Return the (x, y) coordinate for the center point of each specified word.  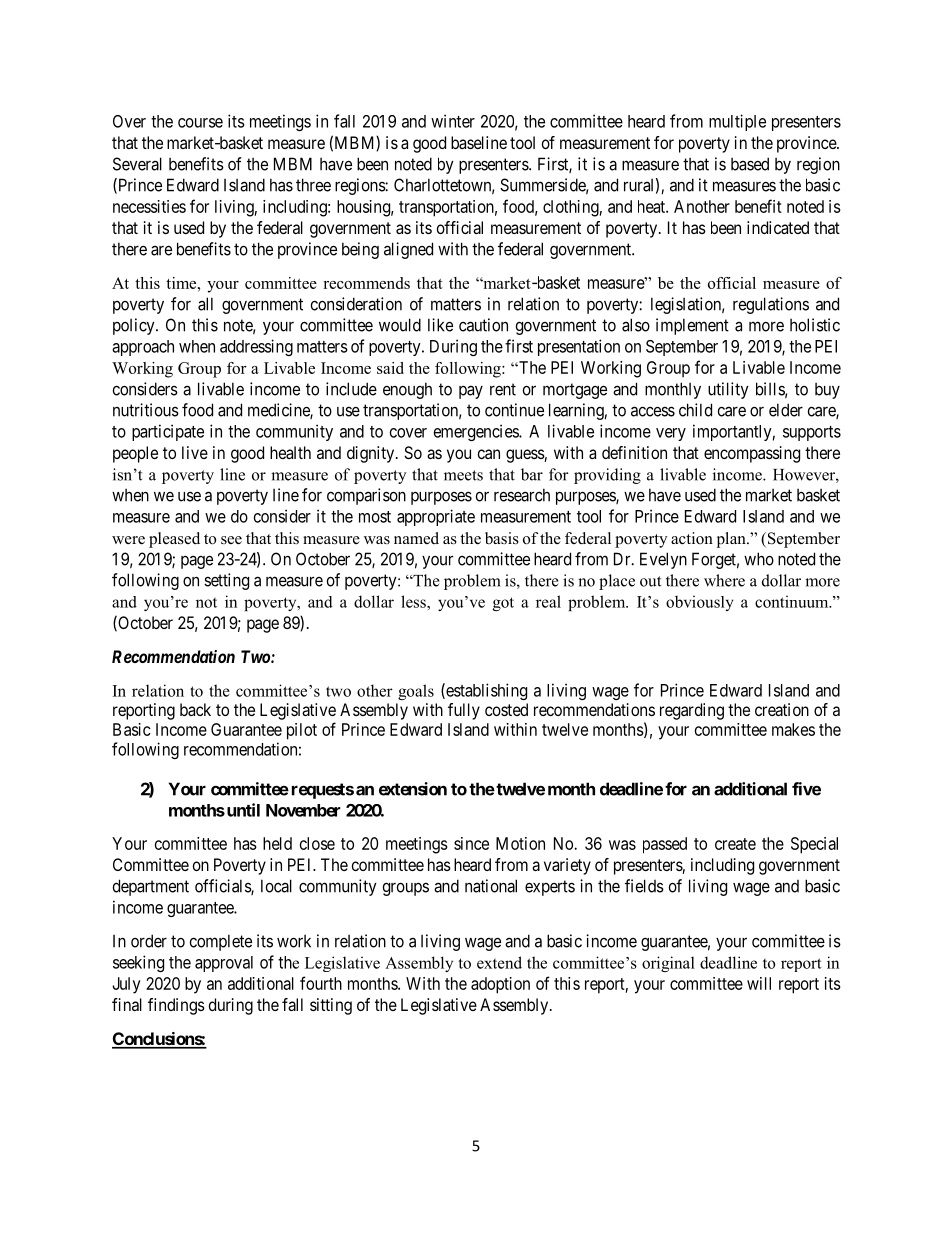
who (759, 559)
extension (413, 789)
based (750, 164)
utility (728, 390)
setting (226, 581)
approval (224, 964)
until (242, 810)
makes (793, 729)
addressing (256, 347)
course (200, 123)
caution (483, 325)
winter (453, 121)
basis (502, 538)
